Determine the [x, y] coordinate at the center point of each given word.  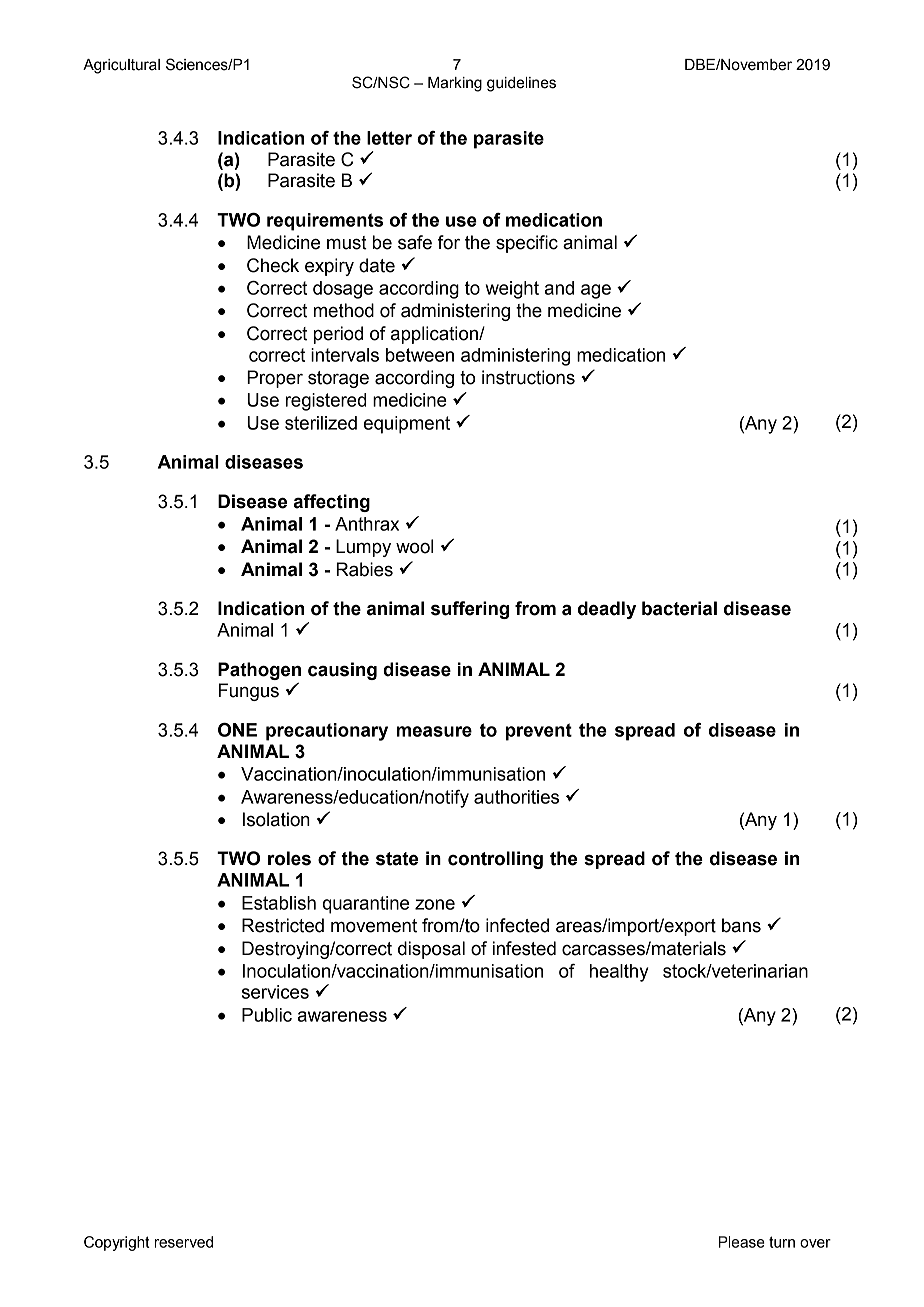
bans [741, 925]
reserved [184, 1242]
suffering [470, 610]
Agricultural [121, 66]
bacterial [679, 608]
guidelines [521, 84]
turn [782, 1242]
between [420, 355]
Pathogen [259, 671]
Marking [455, 84]
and [559, 288]
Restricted [283, 925]
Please [742, 1242]
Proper [275, 379]
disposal [431, 950]
